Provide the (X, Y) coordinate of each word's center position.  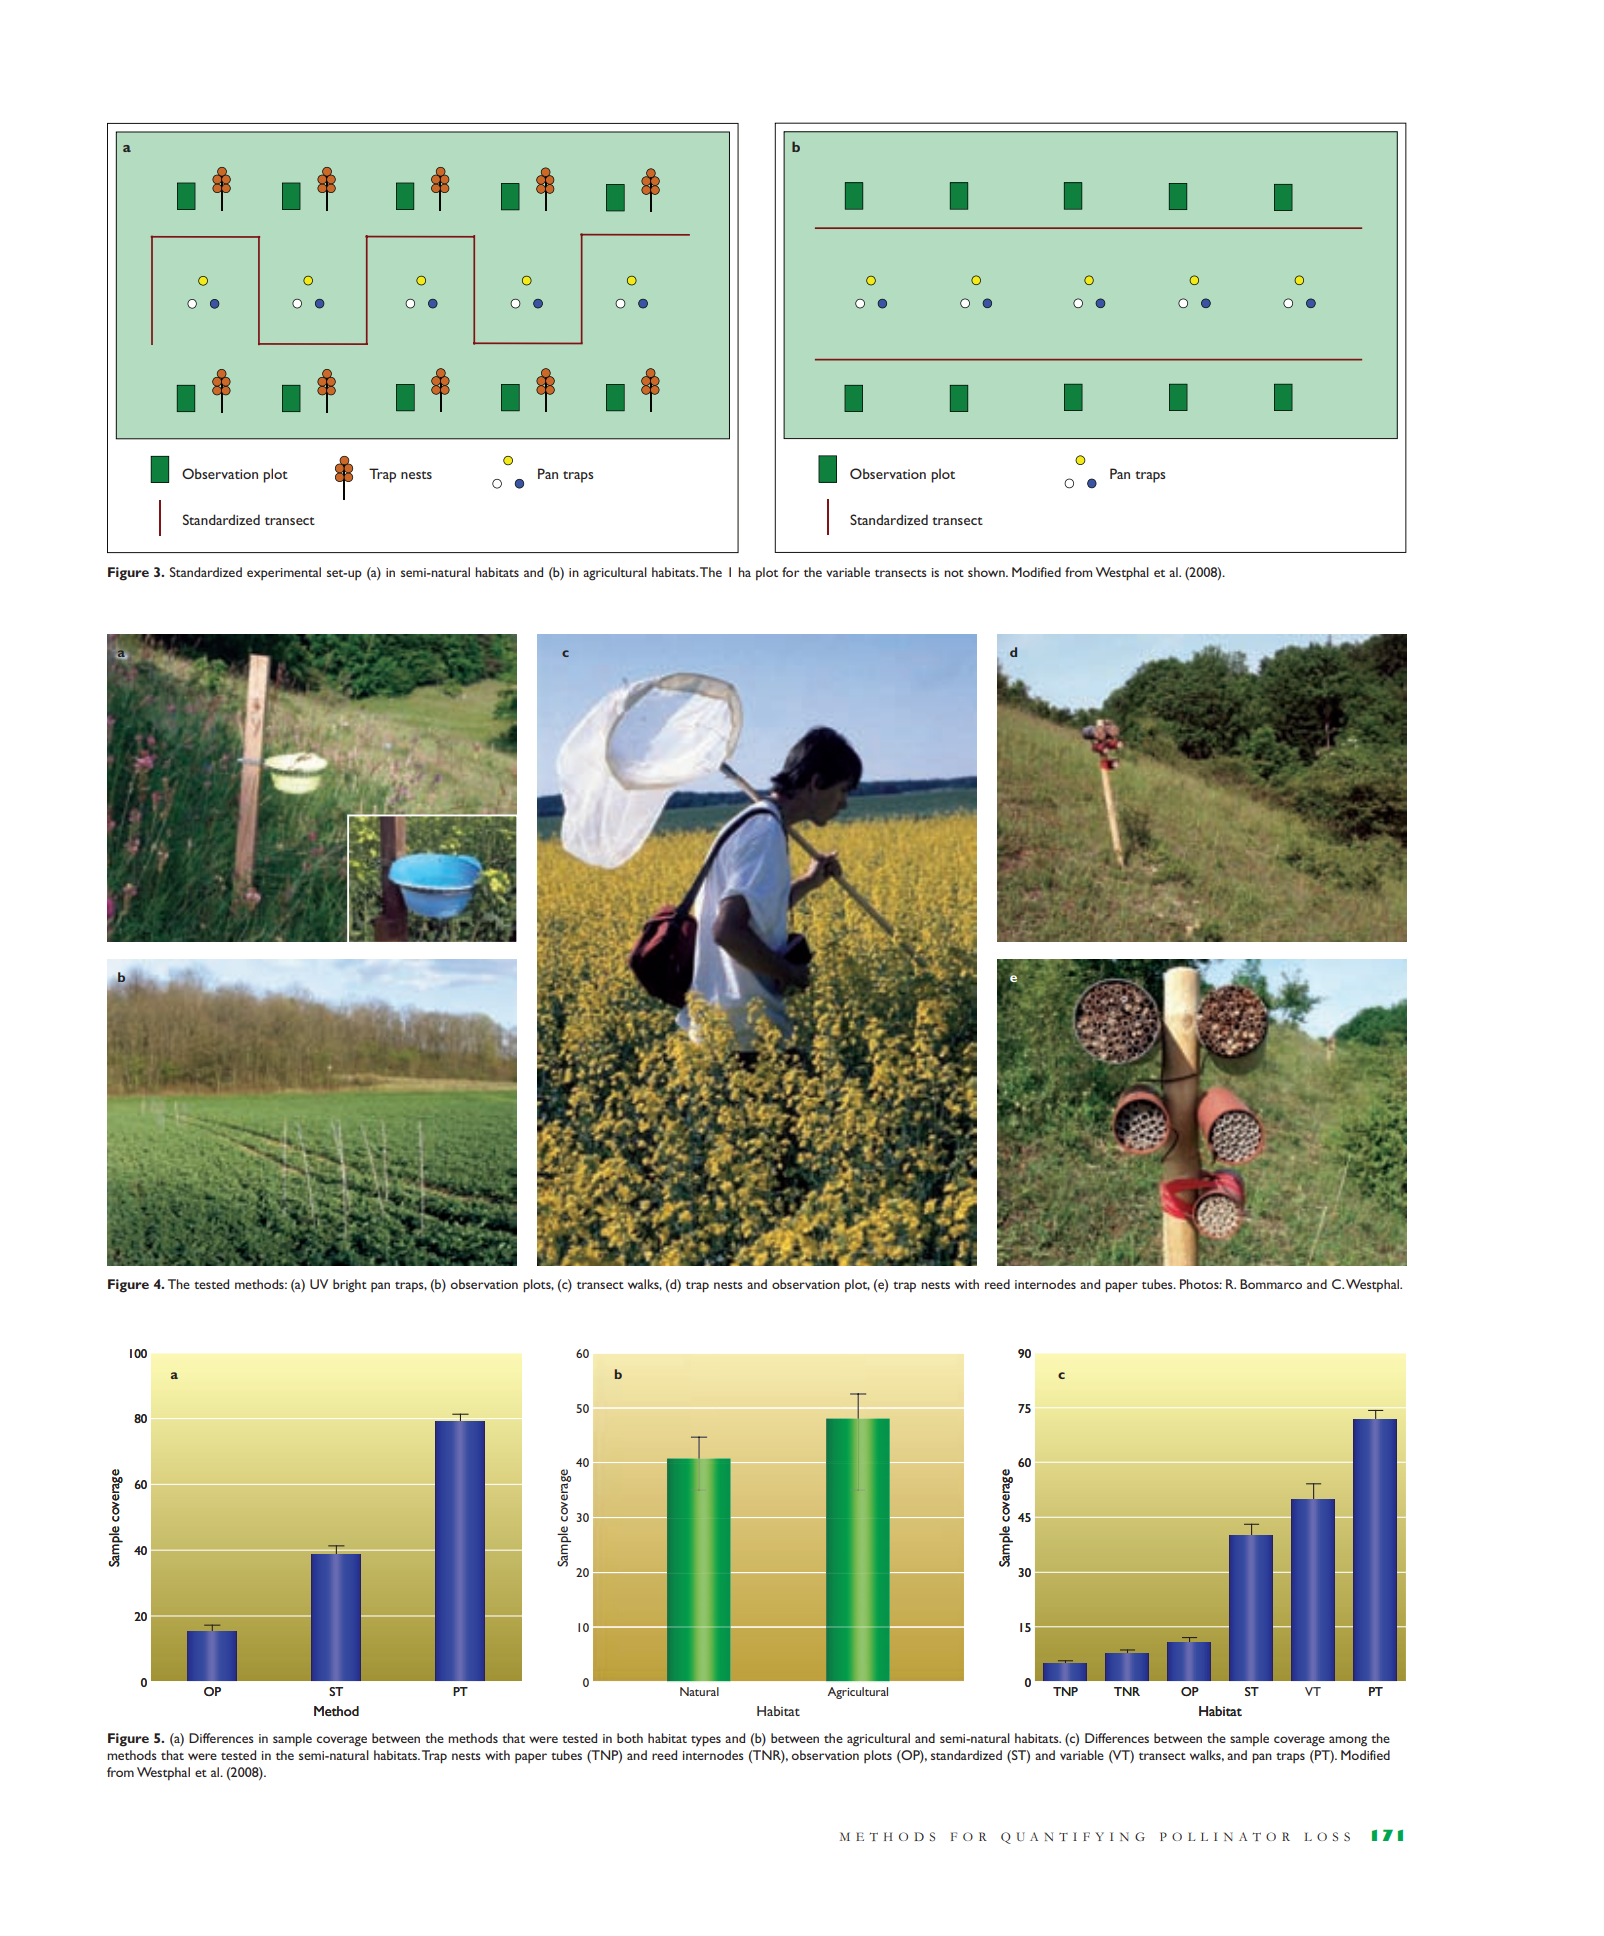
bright (350, 1286)
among (1348, 1741)
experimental (284, 573)
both (630, 1738)
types (706, 1741)
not (954, 573)
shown (987, 572)
